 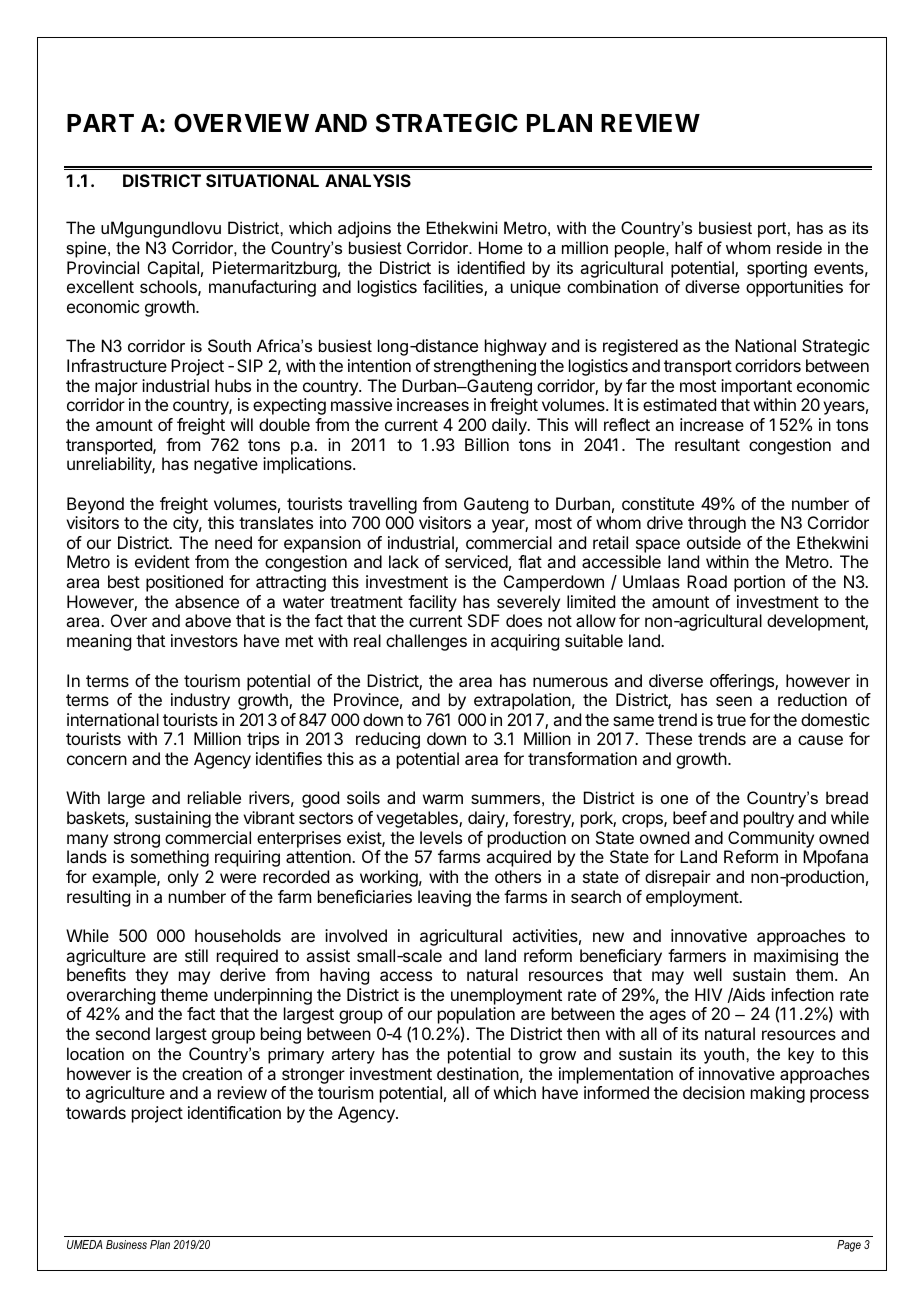 I want to click on highway, so click(x=516, y=347).
